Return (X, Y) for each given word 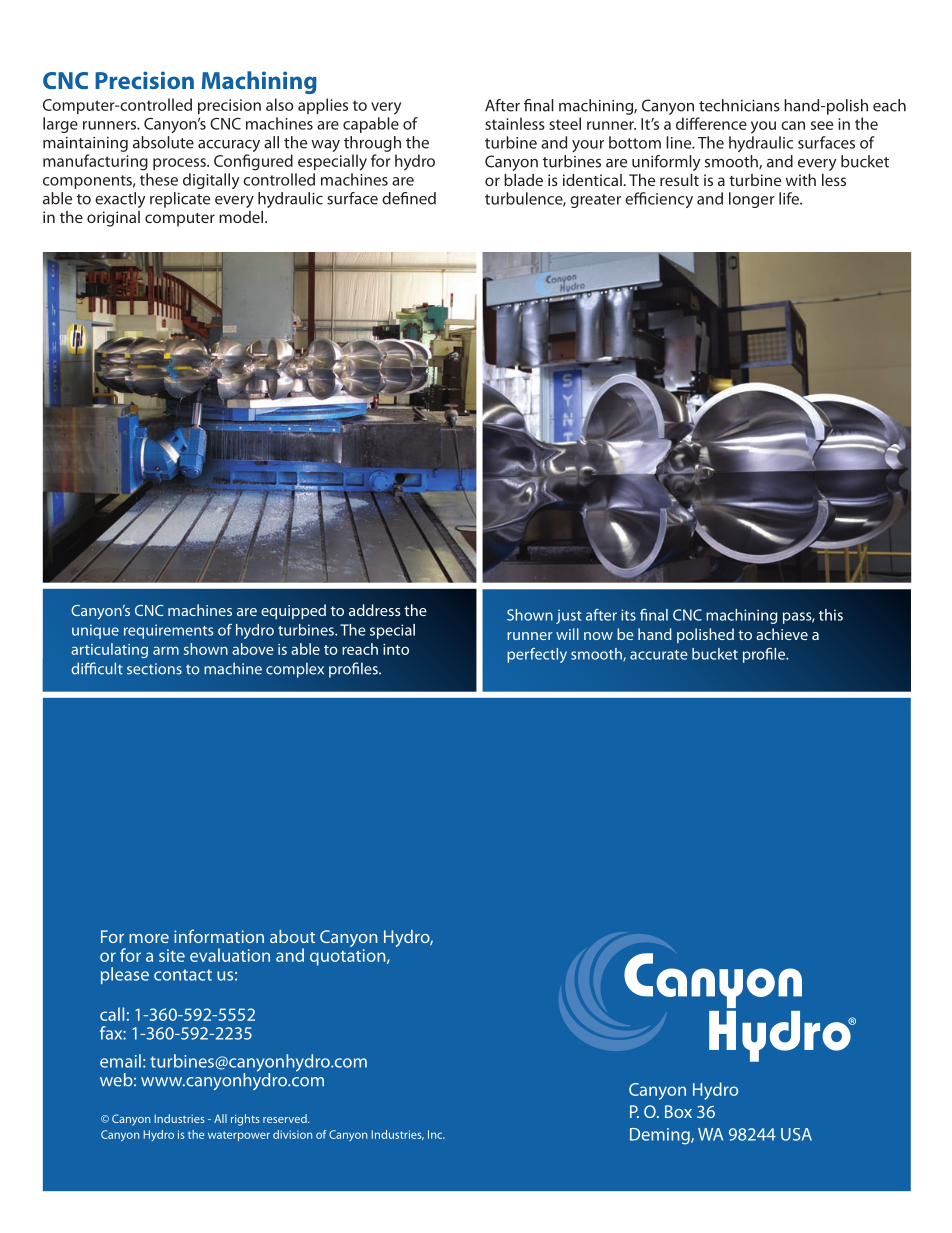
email (120, 1061)
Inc (436, 1134)
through (372, 144)
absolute (163, 142)
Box (678, 1111)
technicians (739, 105)
